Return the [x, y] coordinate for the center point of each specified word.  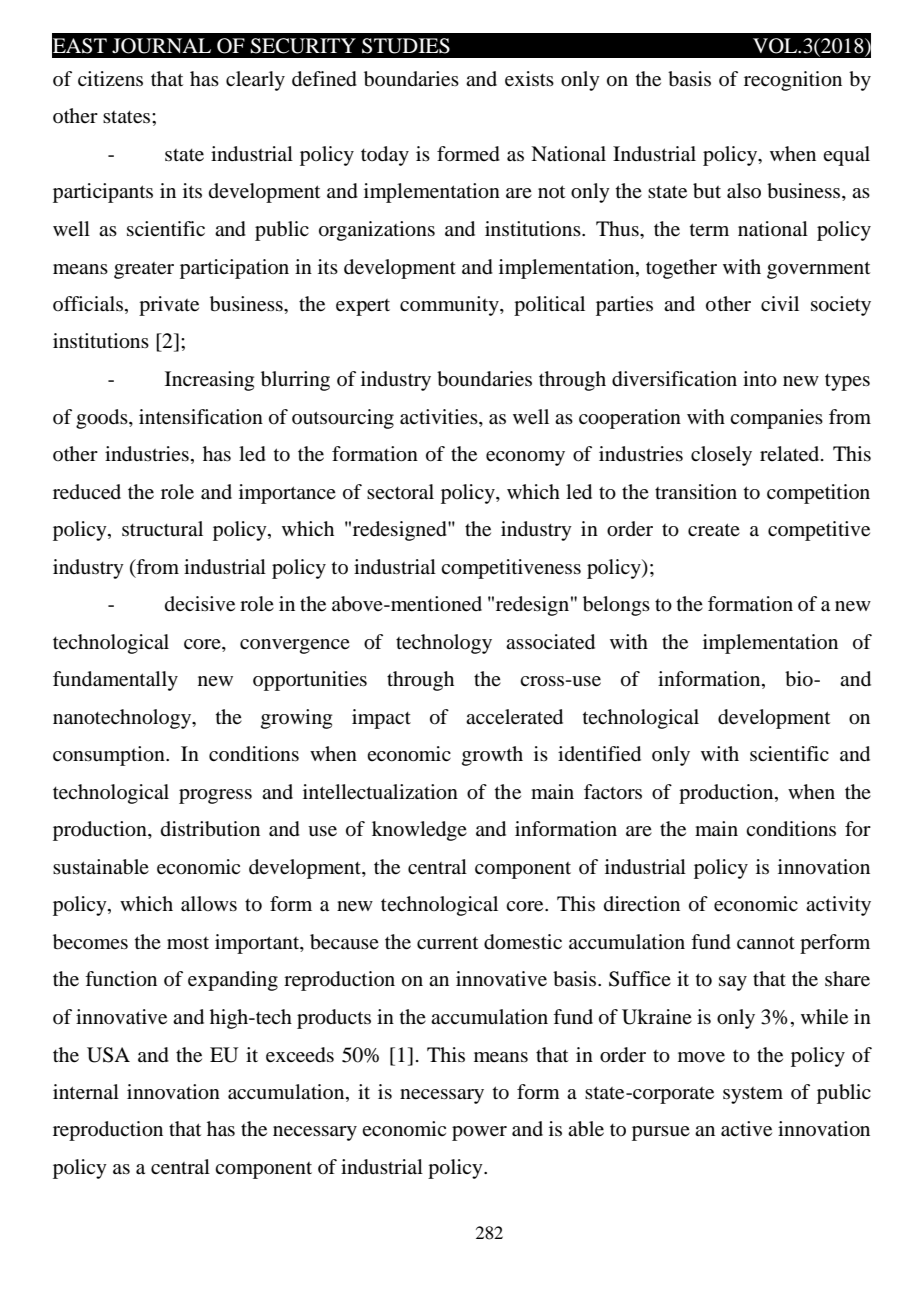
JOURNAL [161, 46]
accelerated [514, 717]
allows [209, 904]
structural [162, 529]
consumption [110, 756]
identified [599, 754]
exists [529, 79]
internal [86, 1092]
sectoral [400, 492]
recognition [793, 81]
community [450, 306]
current [447, 943]
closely [721, 456]
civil [780, 303]
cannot [766, 943]
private [169, 306]
